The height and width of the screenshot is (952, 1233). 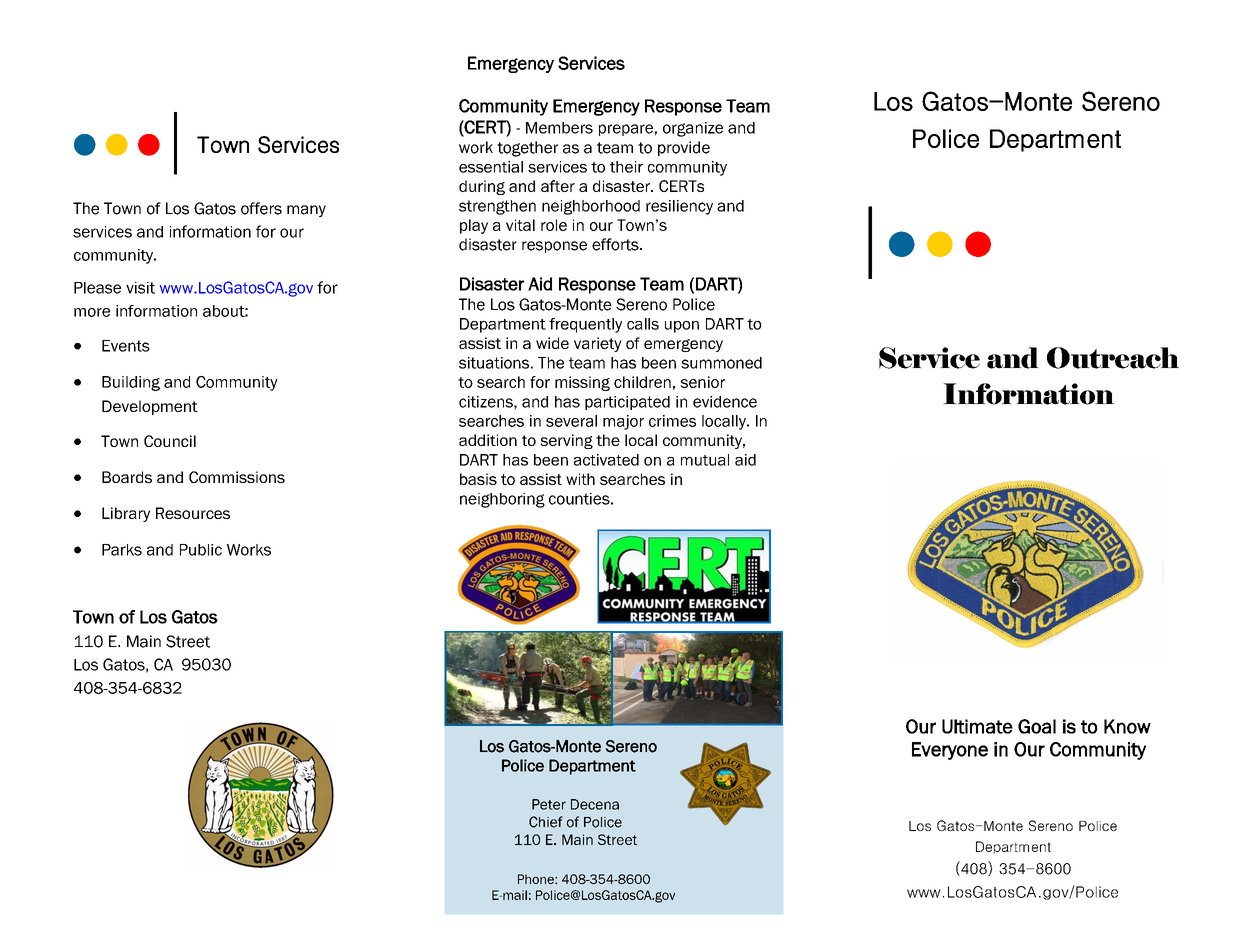 What do you see at coordinates (977, 726) in the screenshot?
I see `Ultimate` at bounding box center [977, 726].
